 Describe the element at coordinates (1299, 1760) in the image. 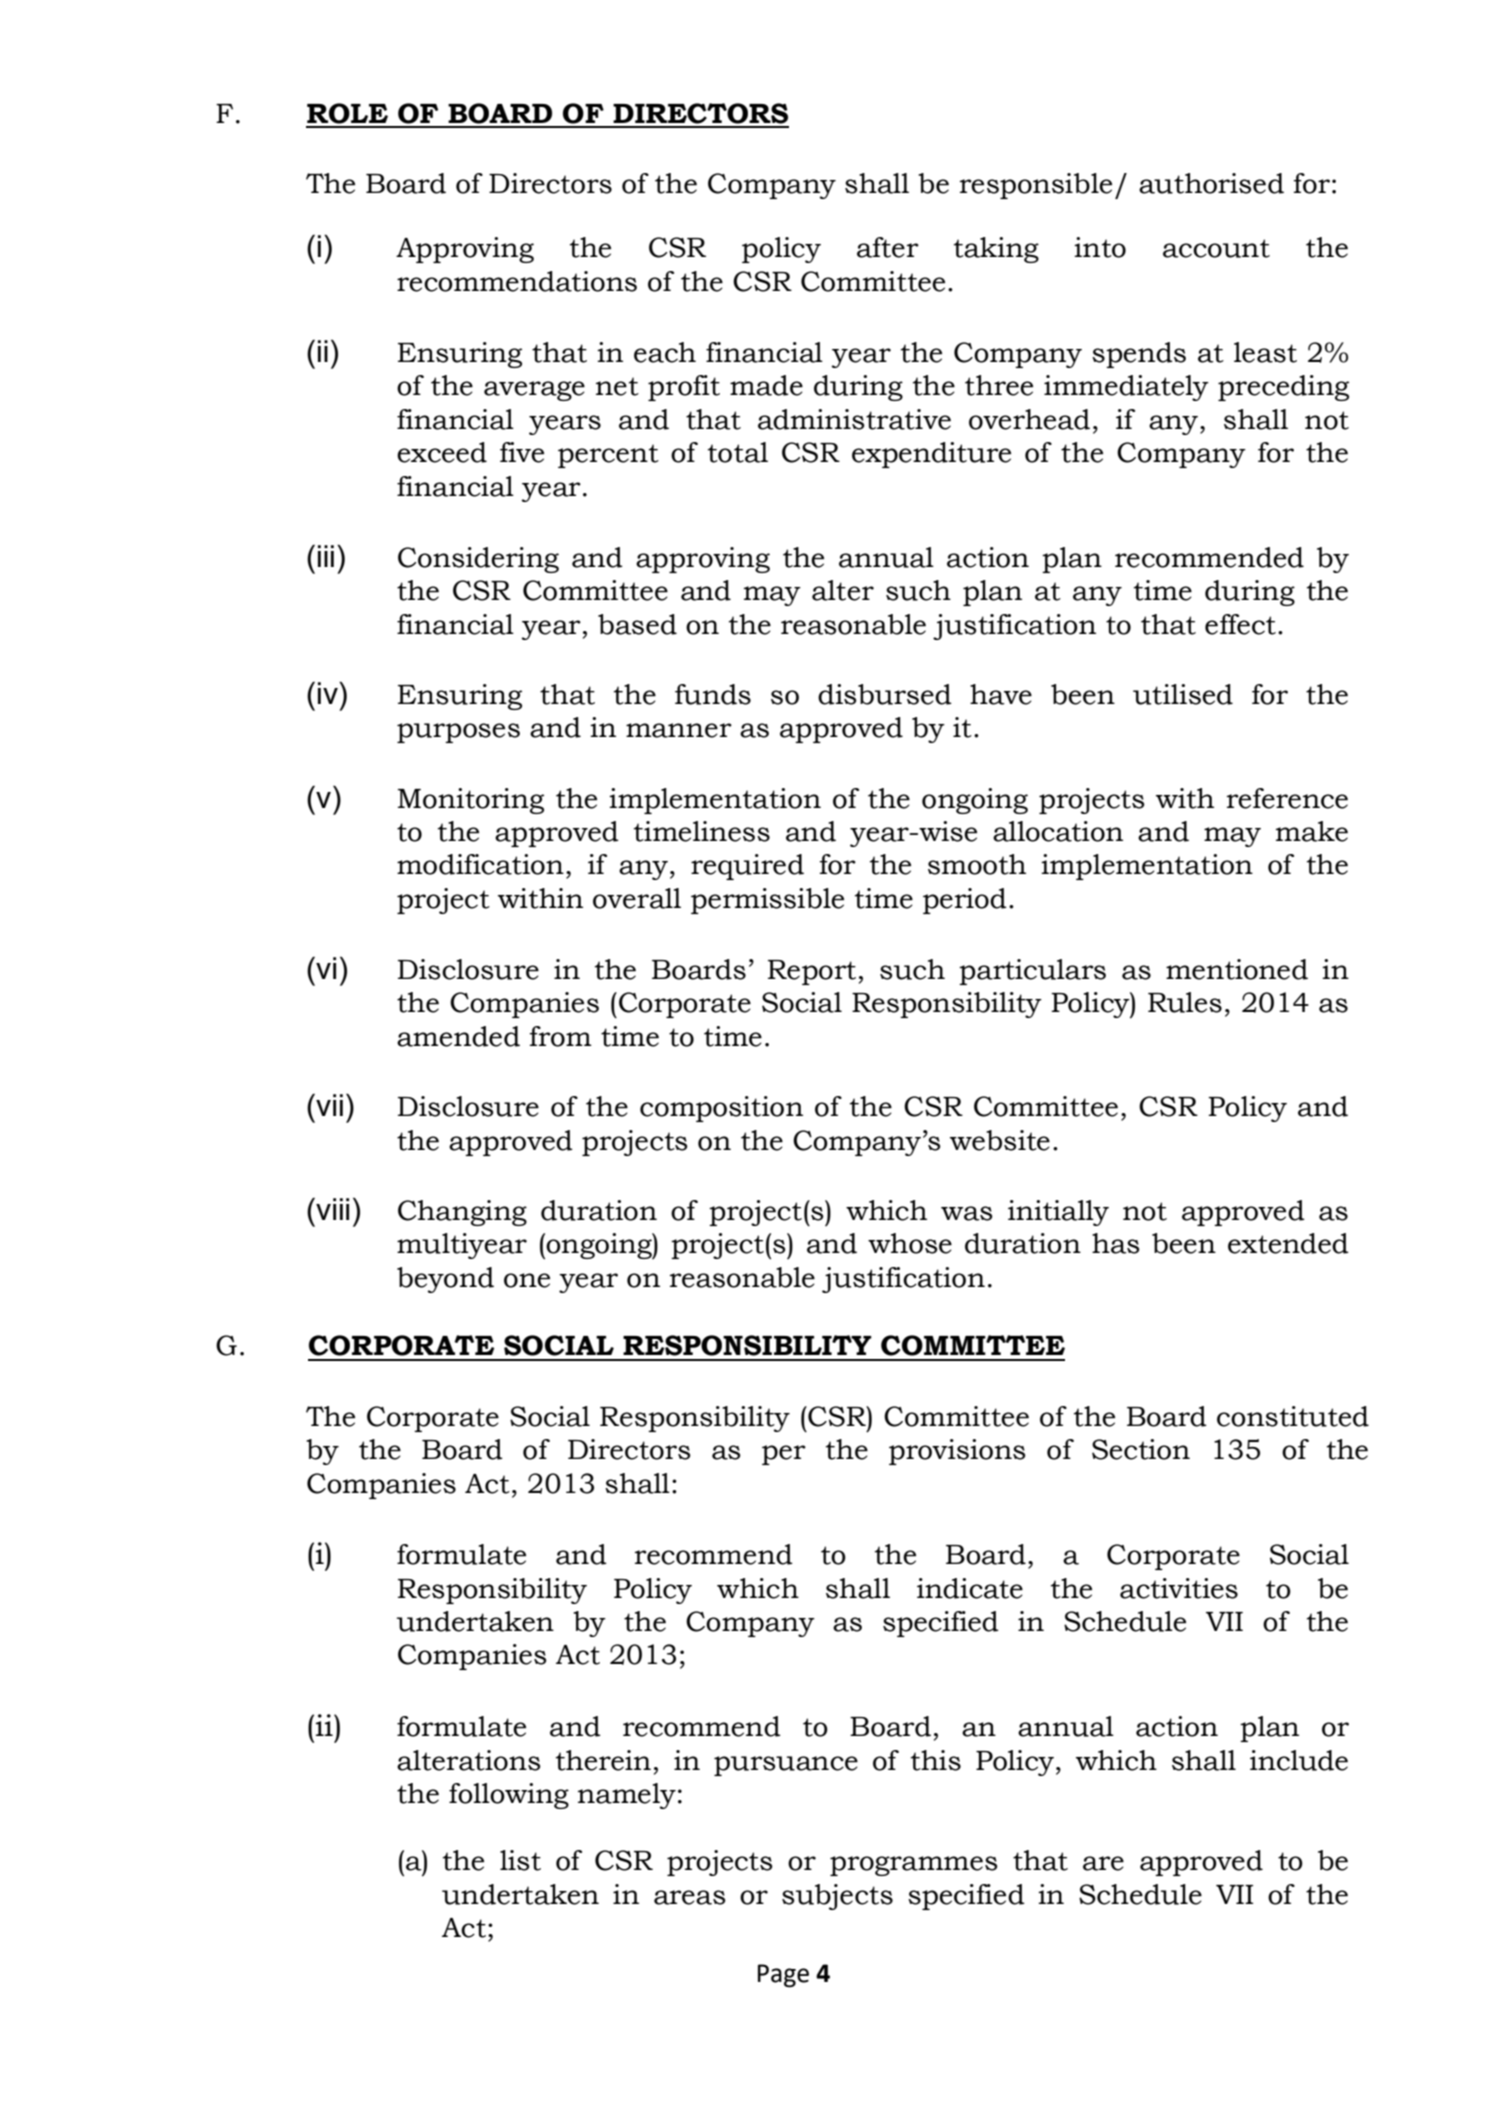

I see `include` at that location.
